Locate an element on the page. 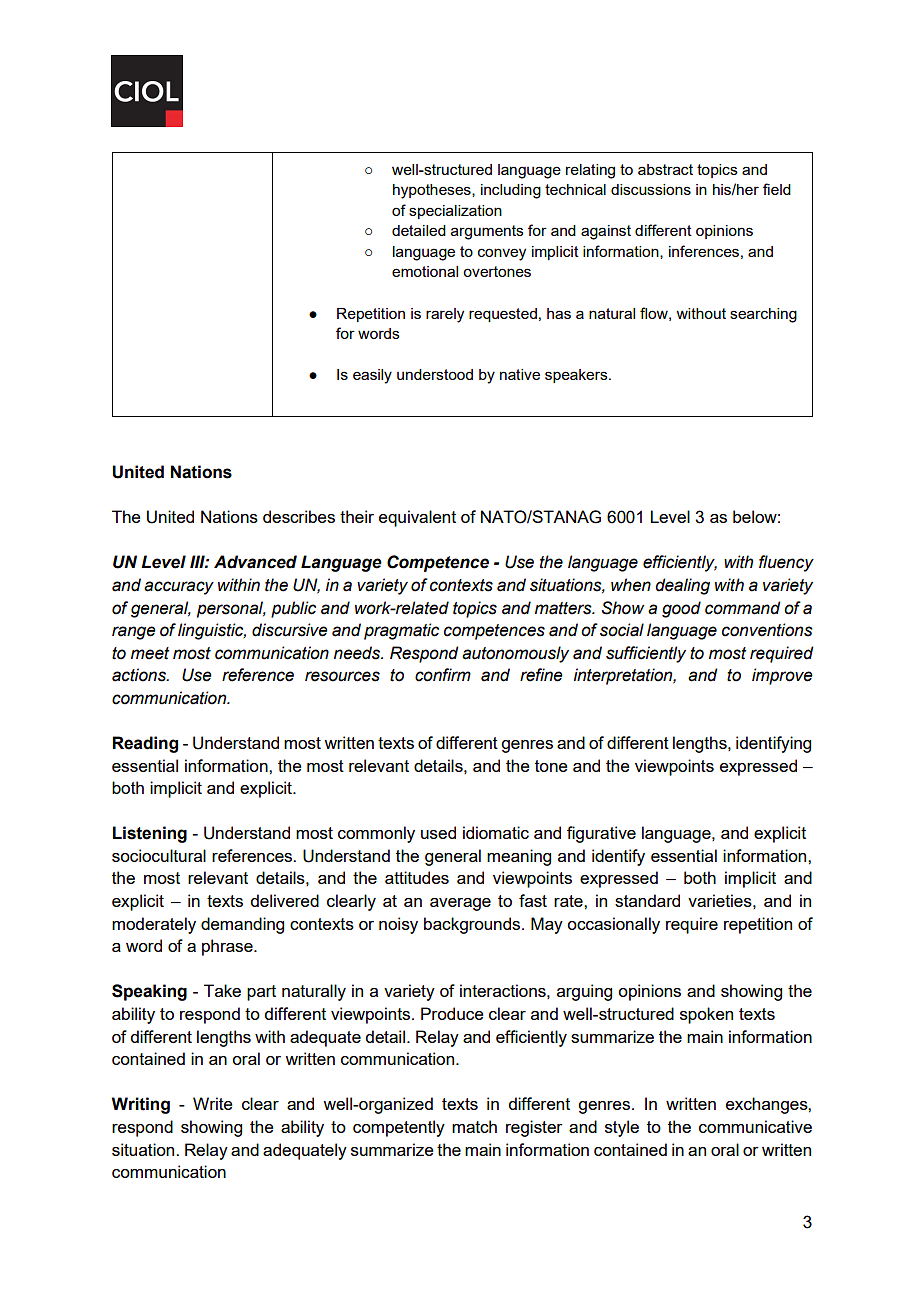  standard is located at coordinates (647, 900).
